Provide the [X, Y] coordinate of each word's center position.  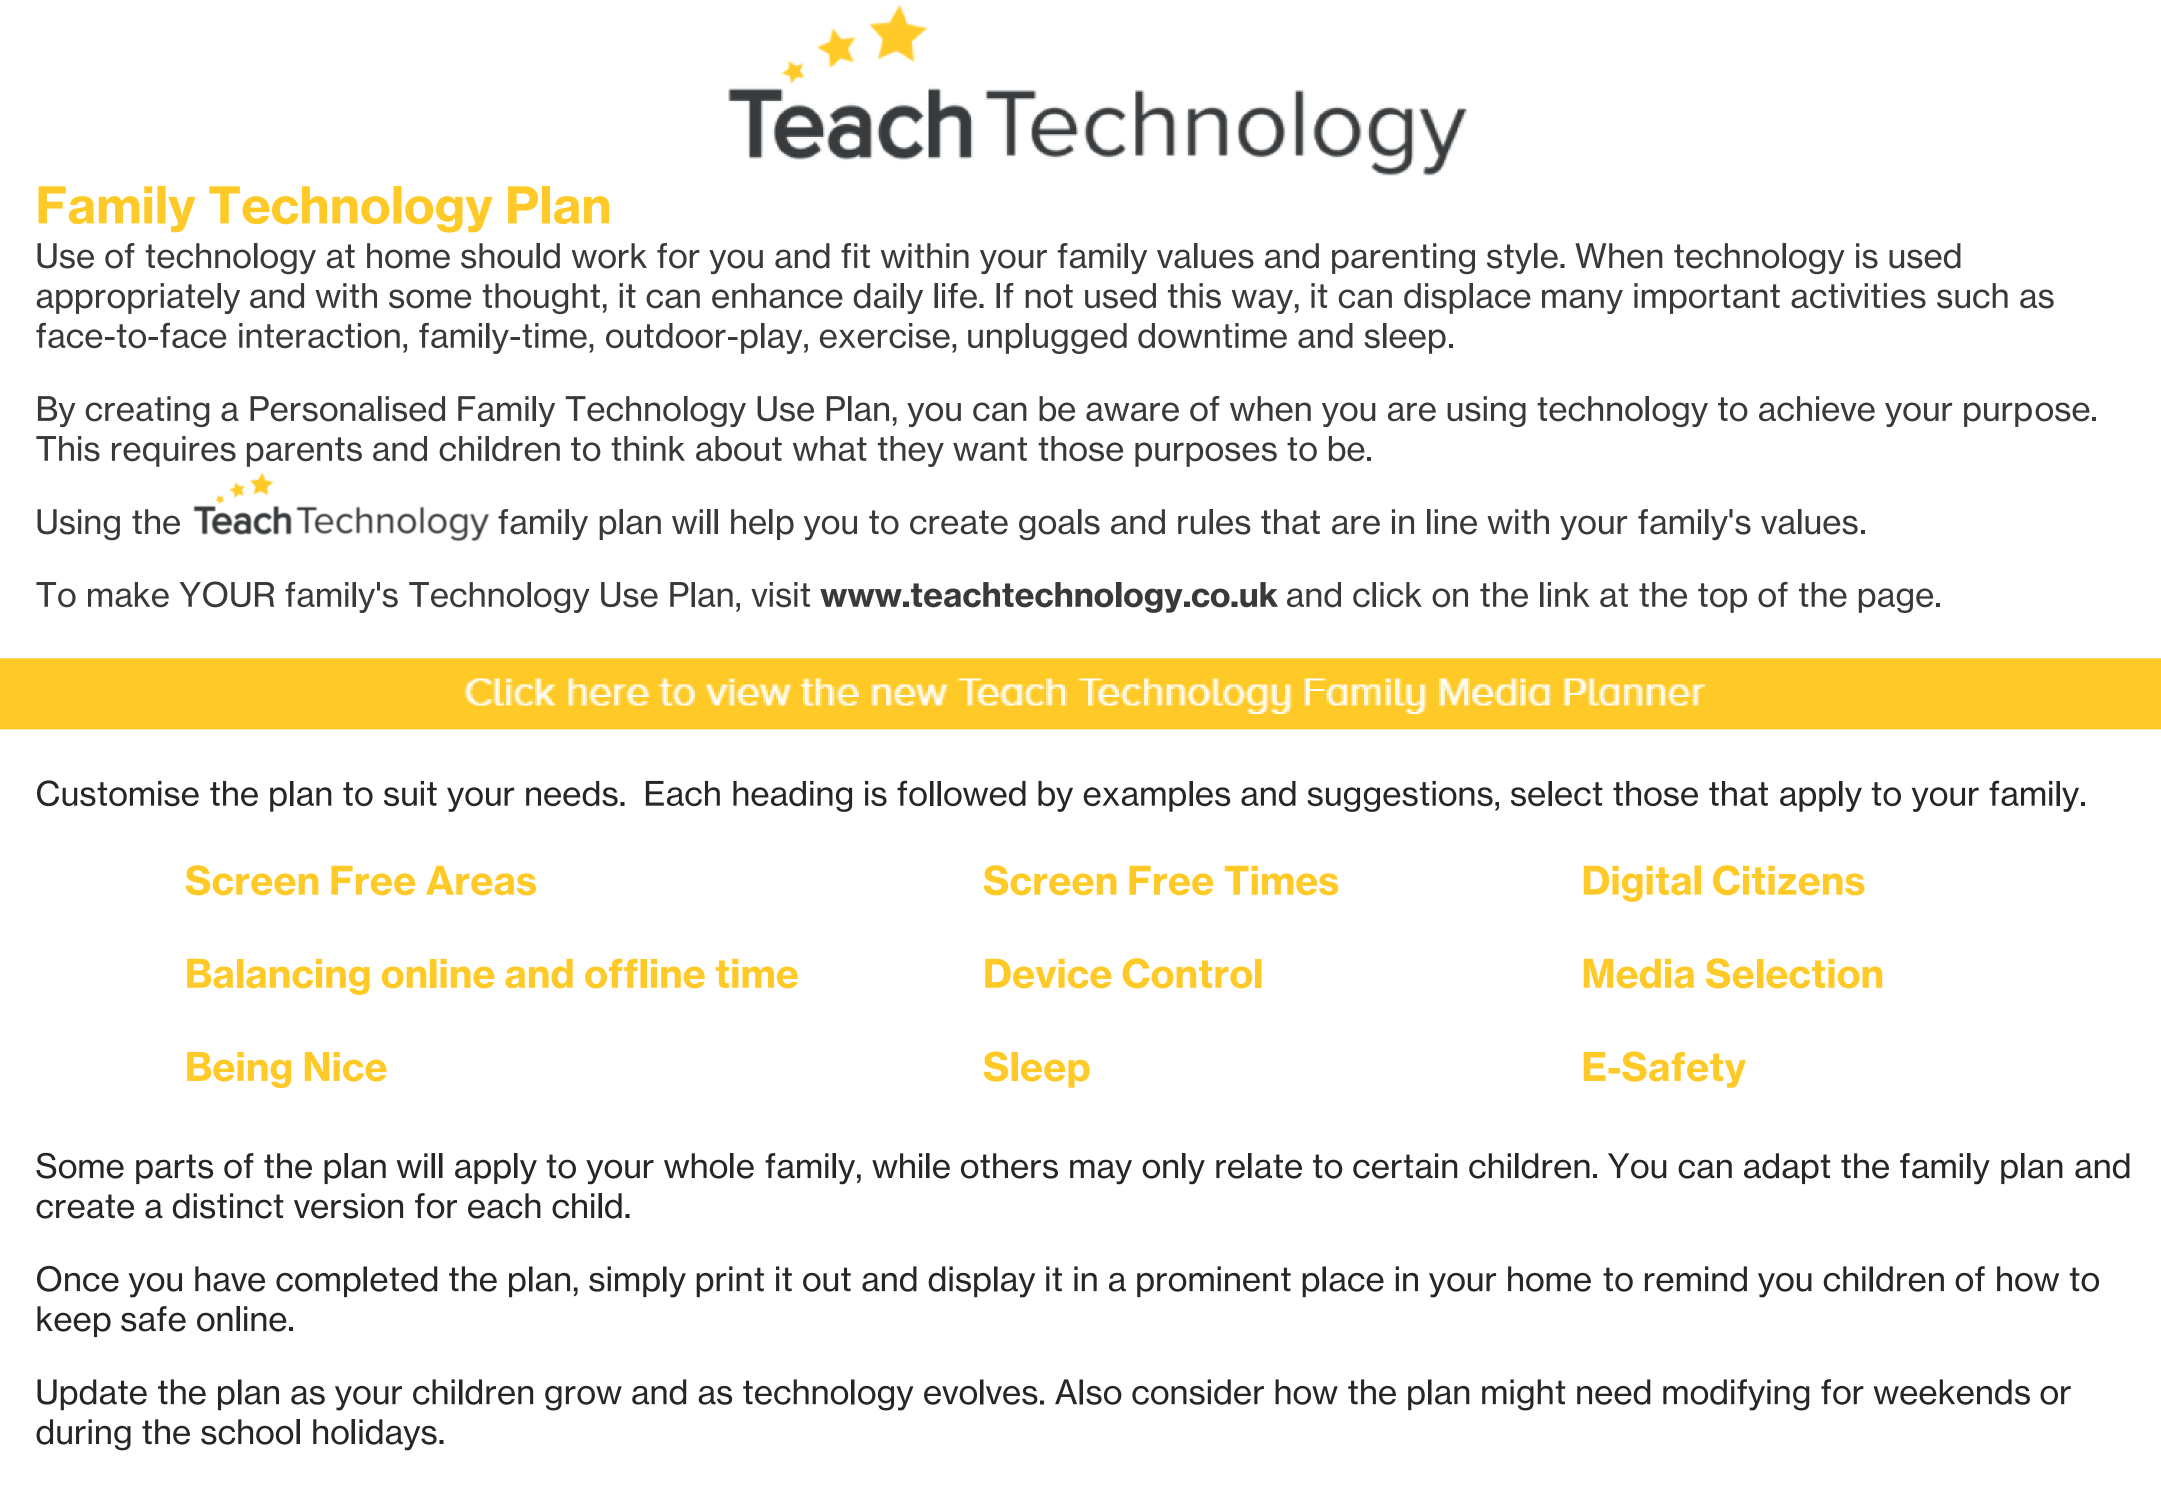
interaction [319, 335]
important [1707, 298]
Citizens [1788, 880]
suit [410, 793]
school [250, 1432]
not [1049, 296]
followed [961, 793]
